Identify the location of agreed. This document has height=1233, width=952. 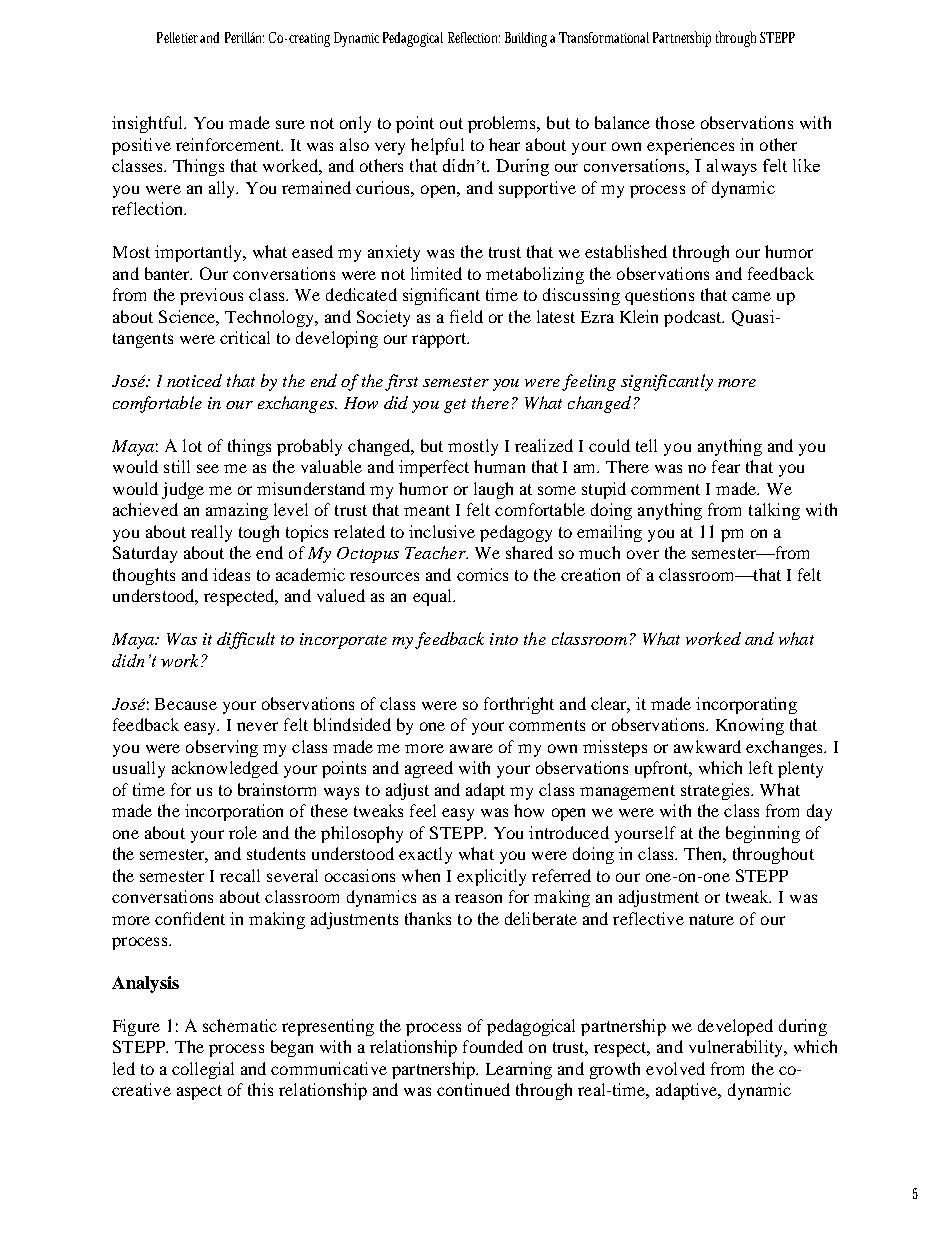
(429, 769).
